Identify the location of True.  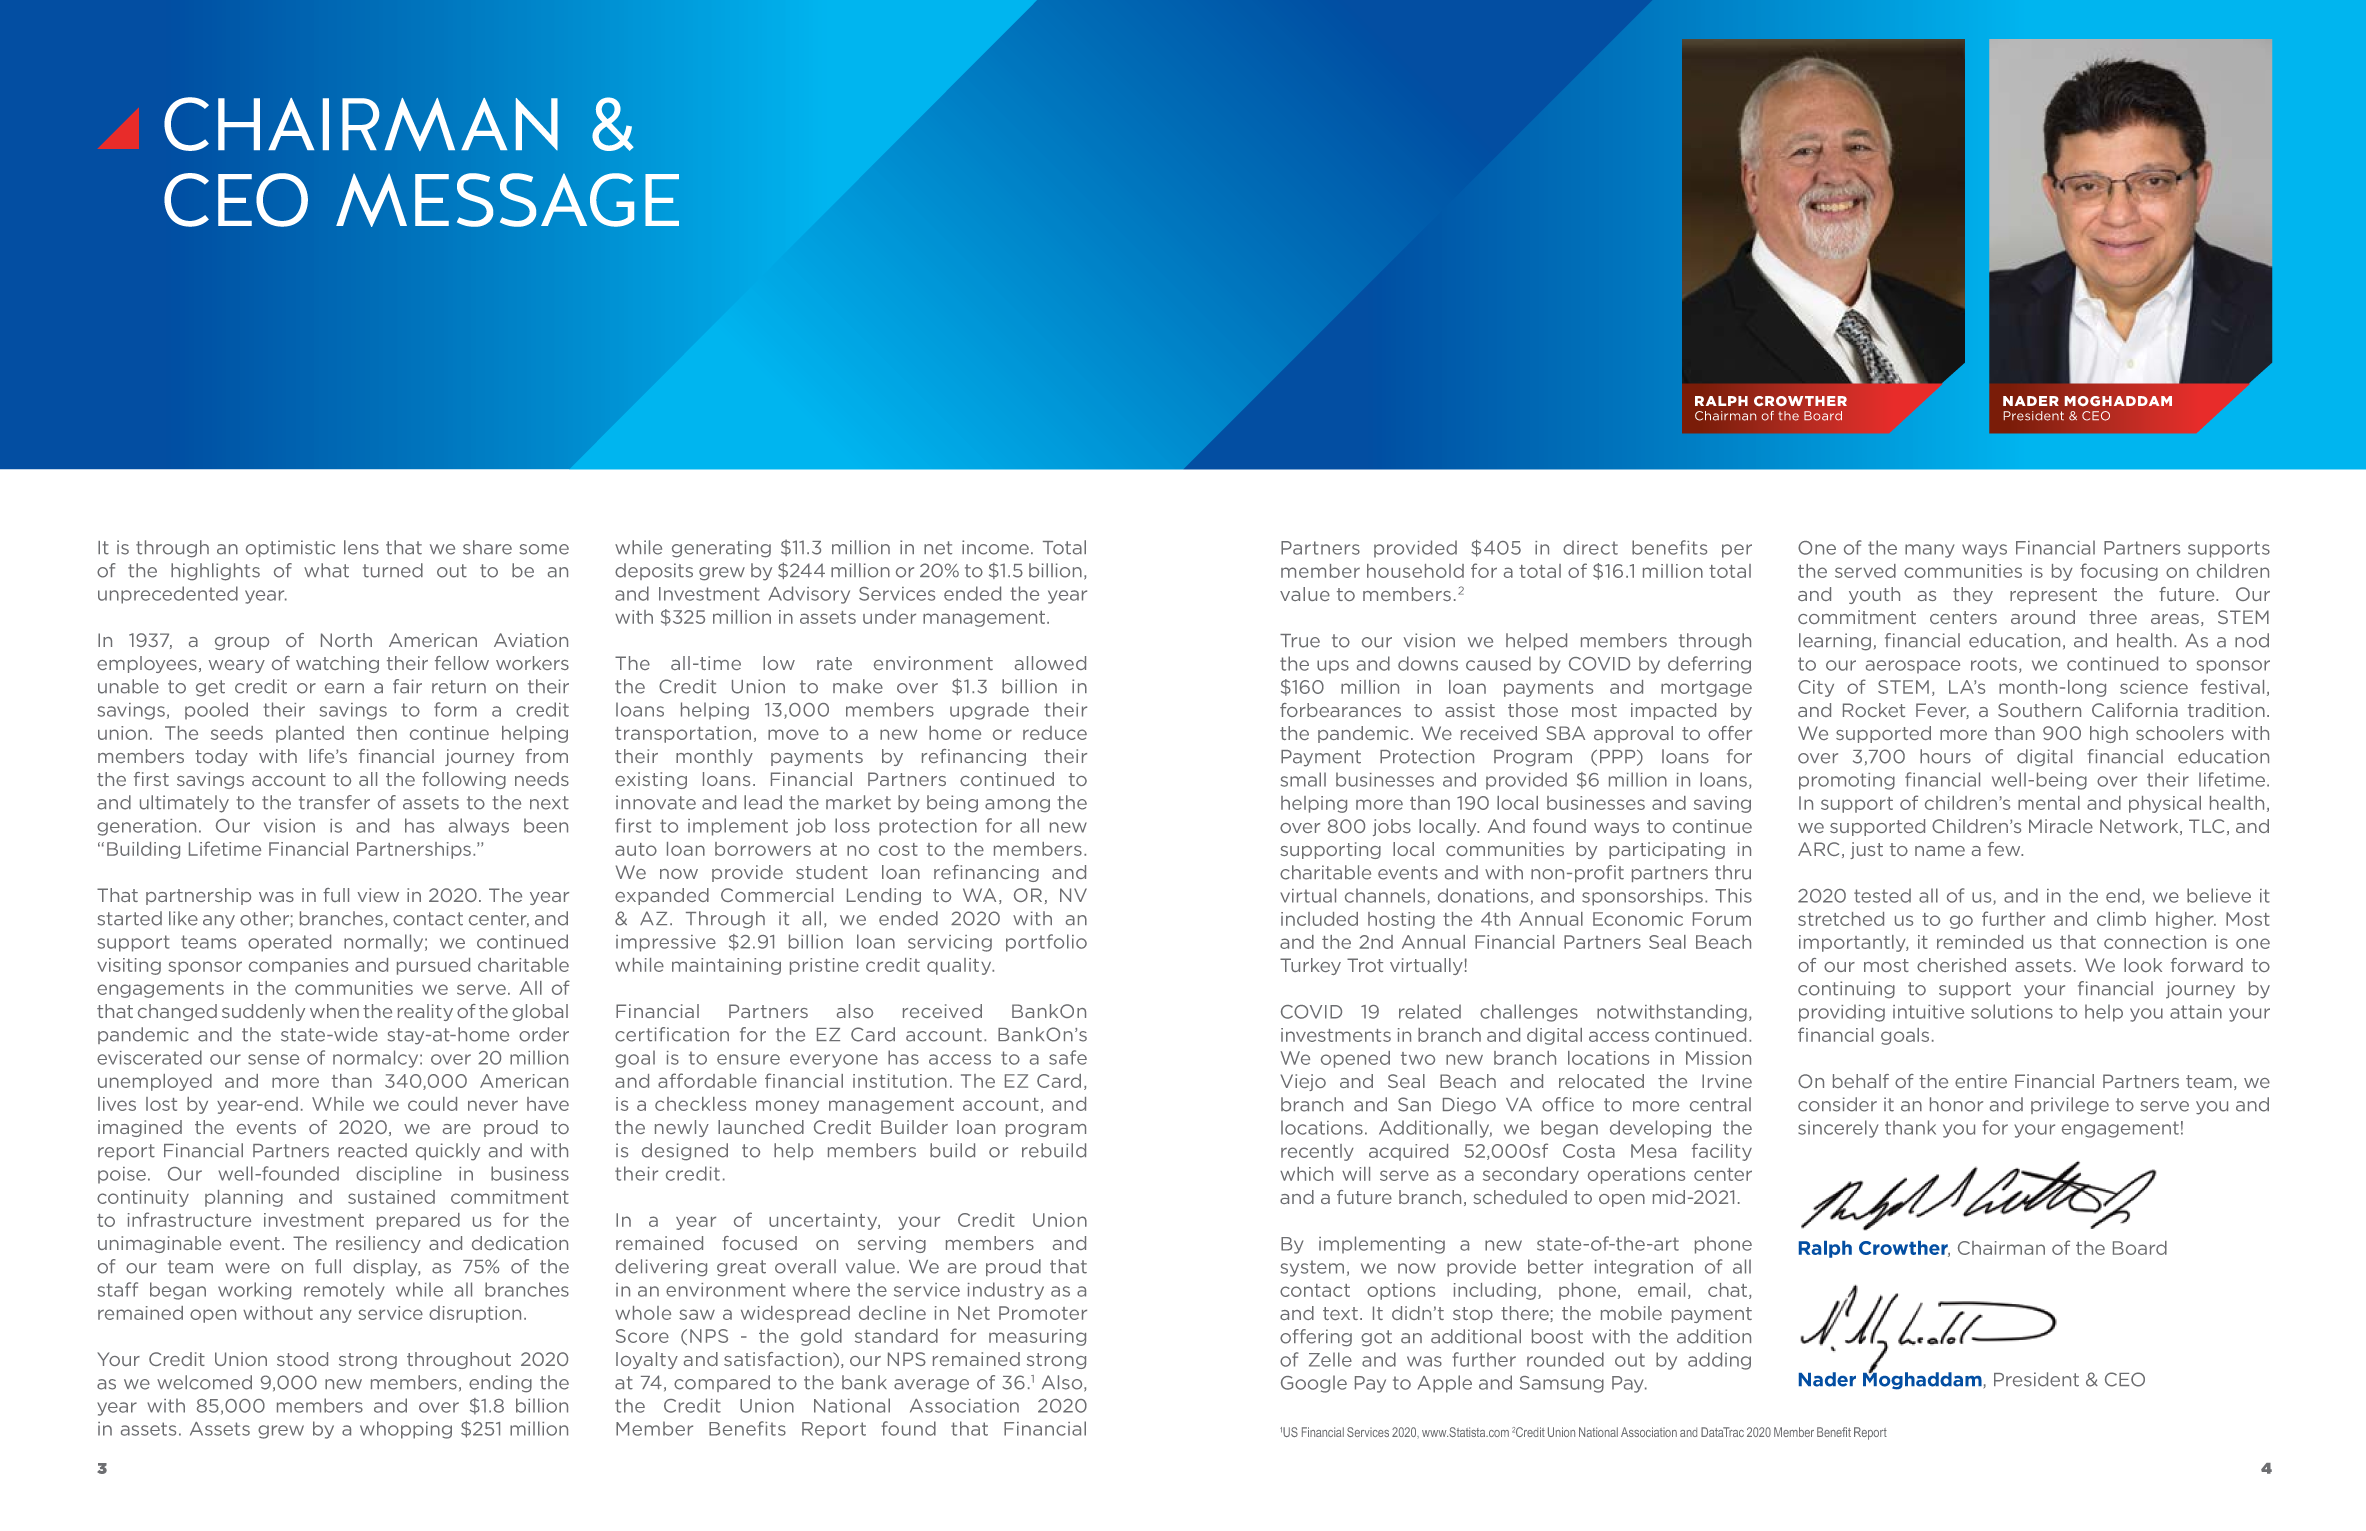
(1300, 641).
